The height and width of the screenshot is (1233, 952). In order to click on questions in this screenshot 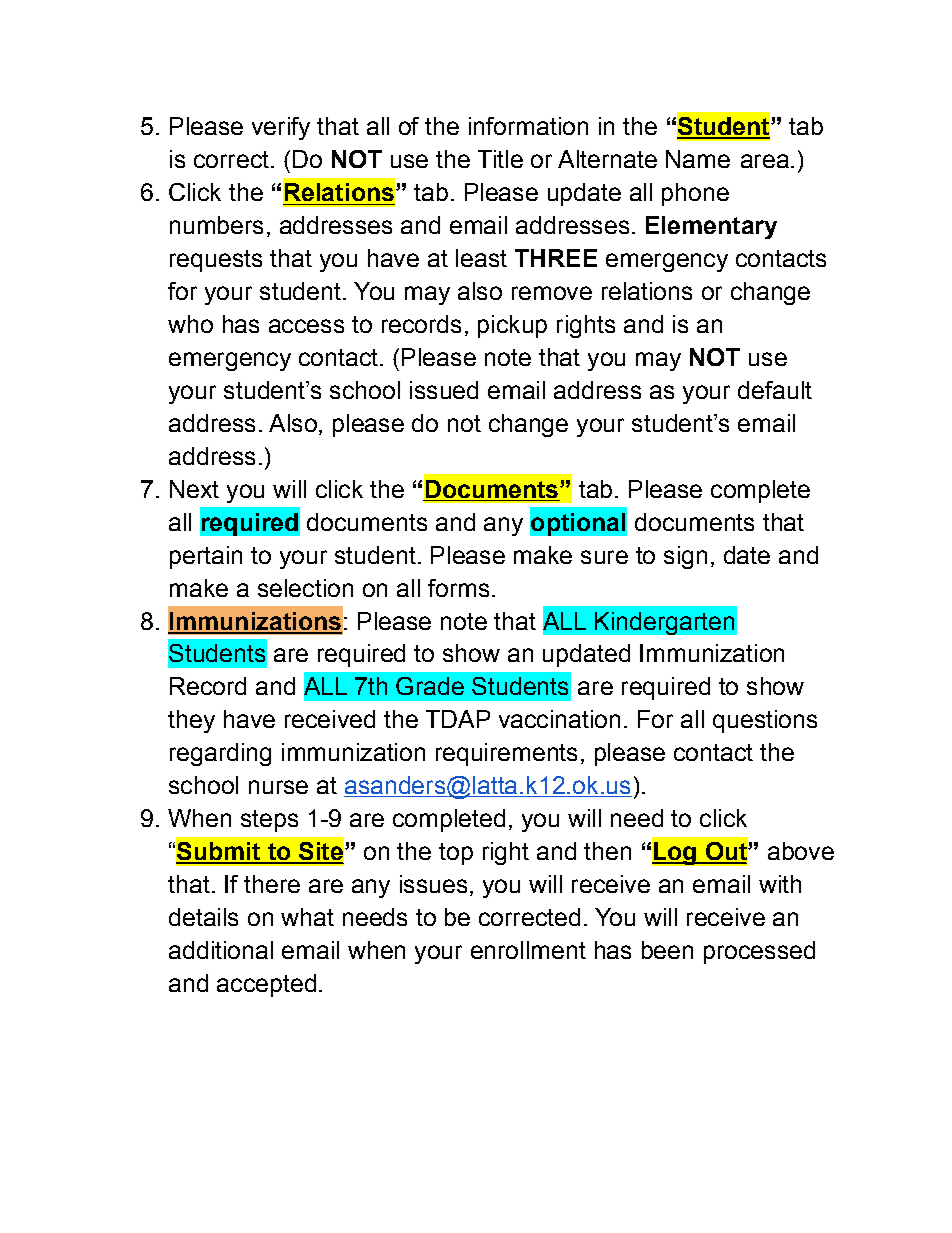, I will do `click(765, 721)`.
